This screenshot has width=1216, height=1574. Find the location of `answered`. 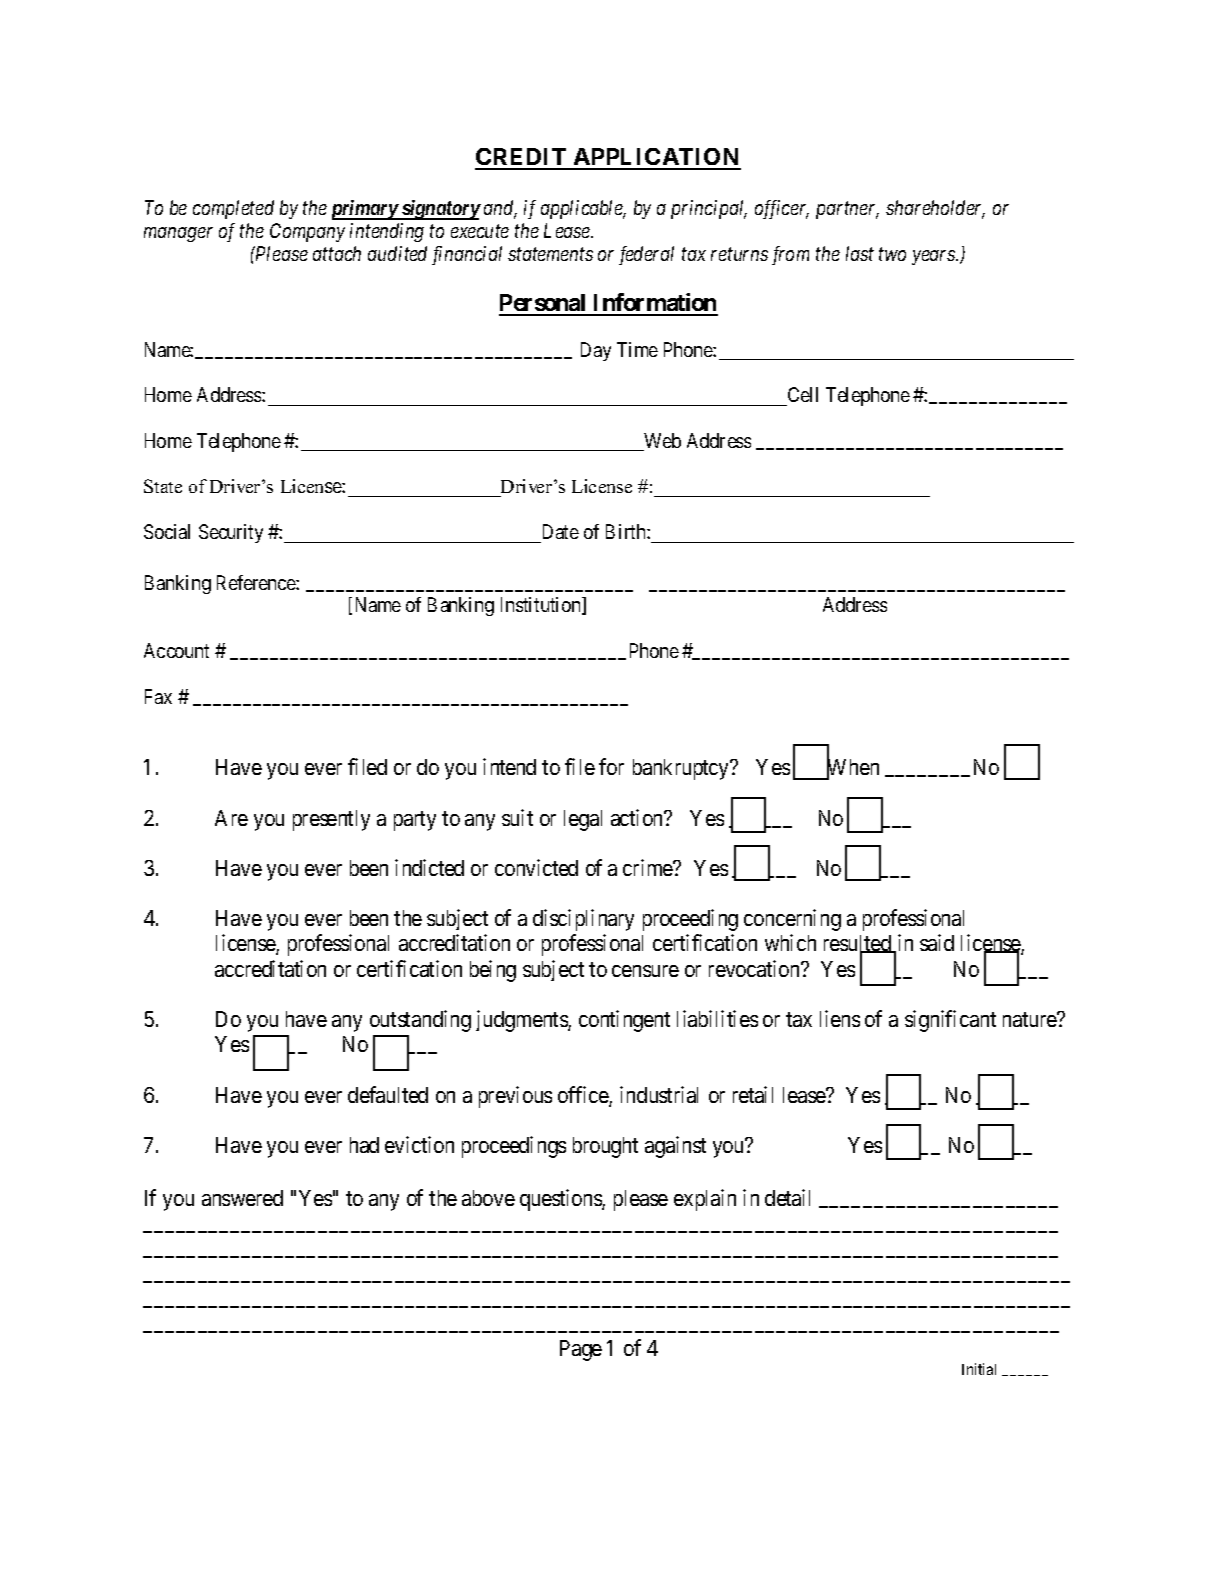

answered is located at coordinates (242, 1198).
